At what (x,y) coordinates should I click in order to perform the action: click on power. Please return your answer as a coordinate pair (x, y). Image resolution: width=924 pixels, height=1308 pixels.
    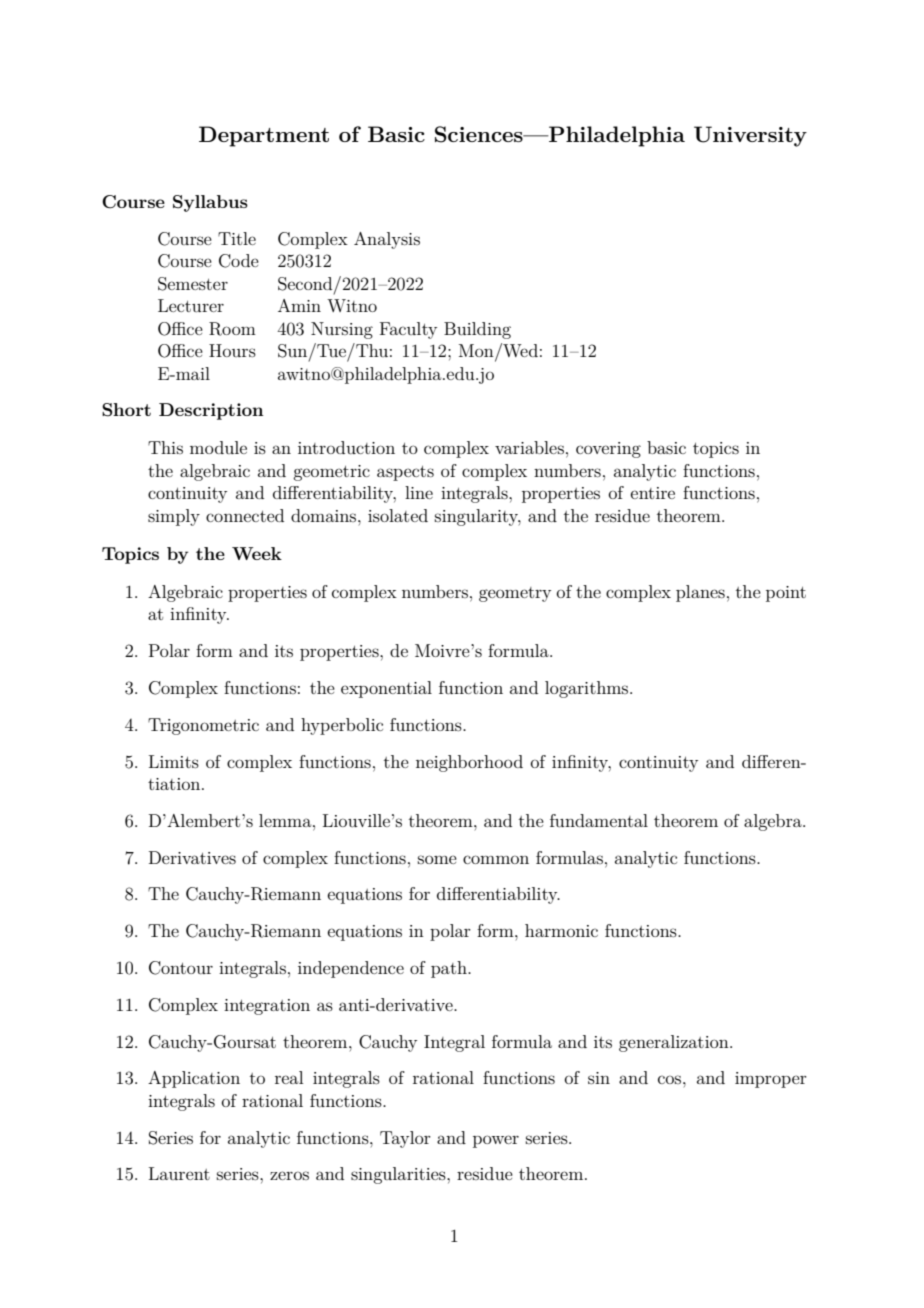
    Looking at the image, I should click on (496, 1141).
